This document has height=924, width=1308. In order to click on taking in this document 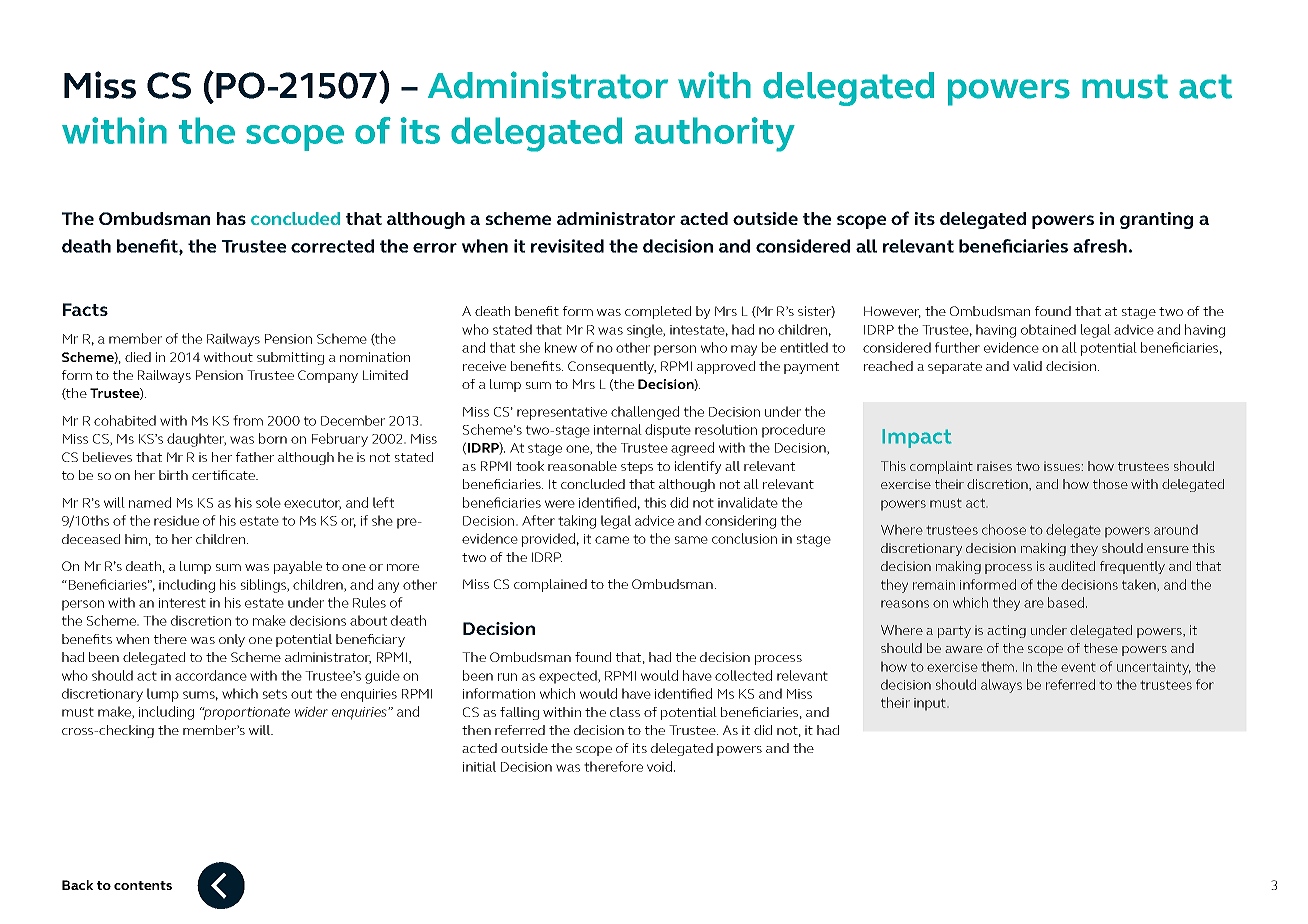, I will do `click(577, 522)`.
